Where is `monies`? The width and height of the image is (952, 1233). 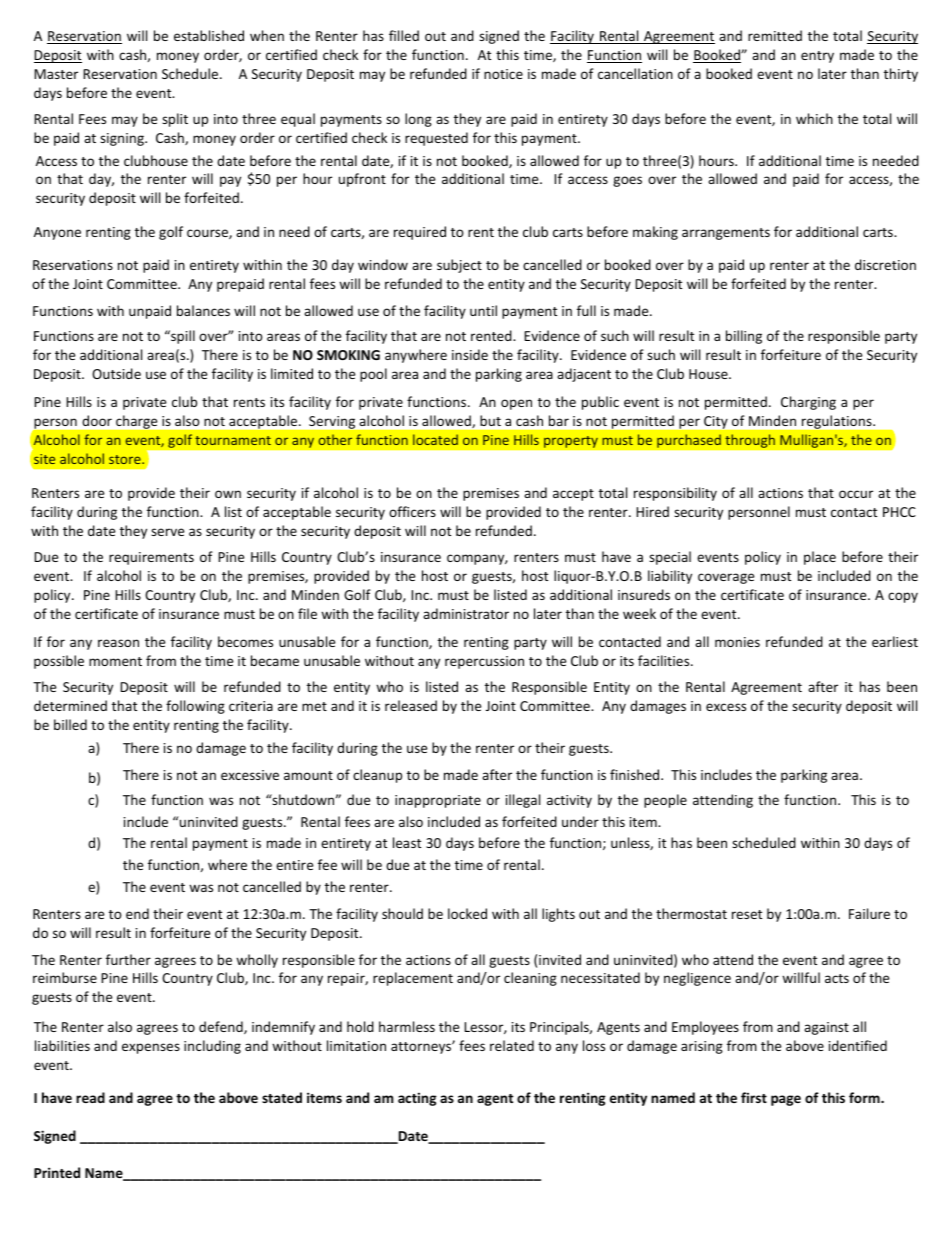
monies is located at coordinates (737, 642).
